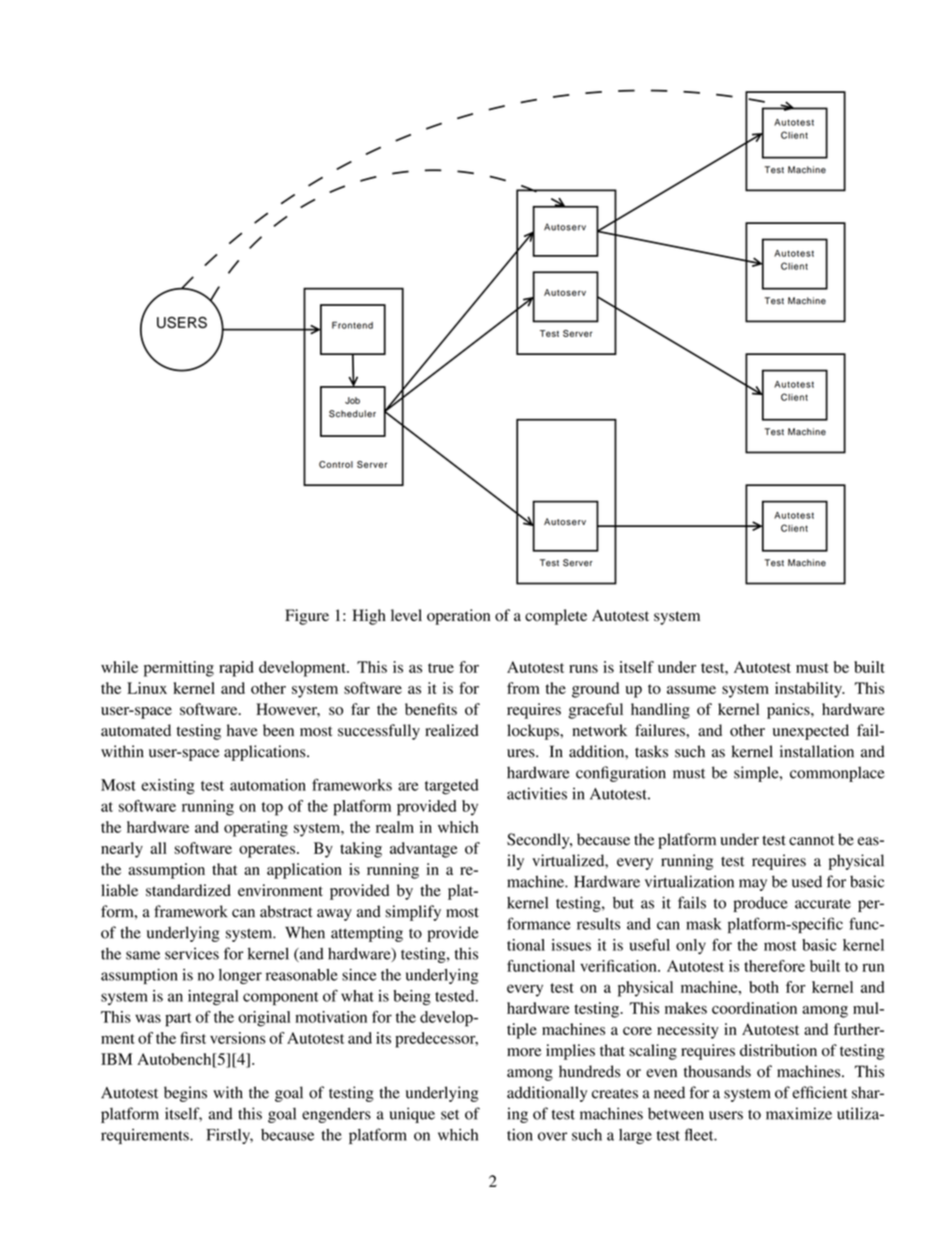  What do you see at coordinates (760, 904) in the screenshot?
I see `produce` at bounding box center [760, 904].
